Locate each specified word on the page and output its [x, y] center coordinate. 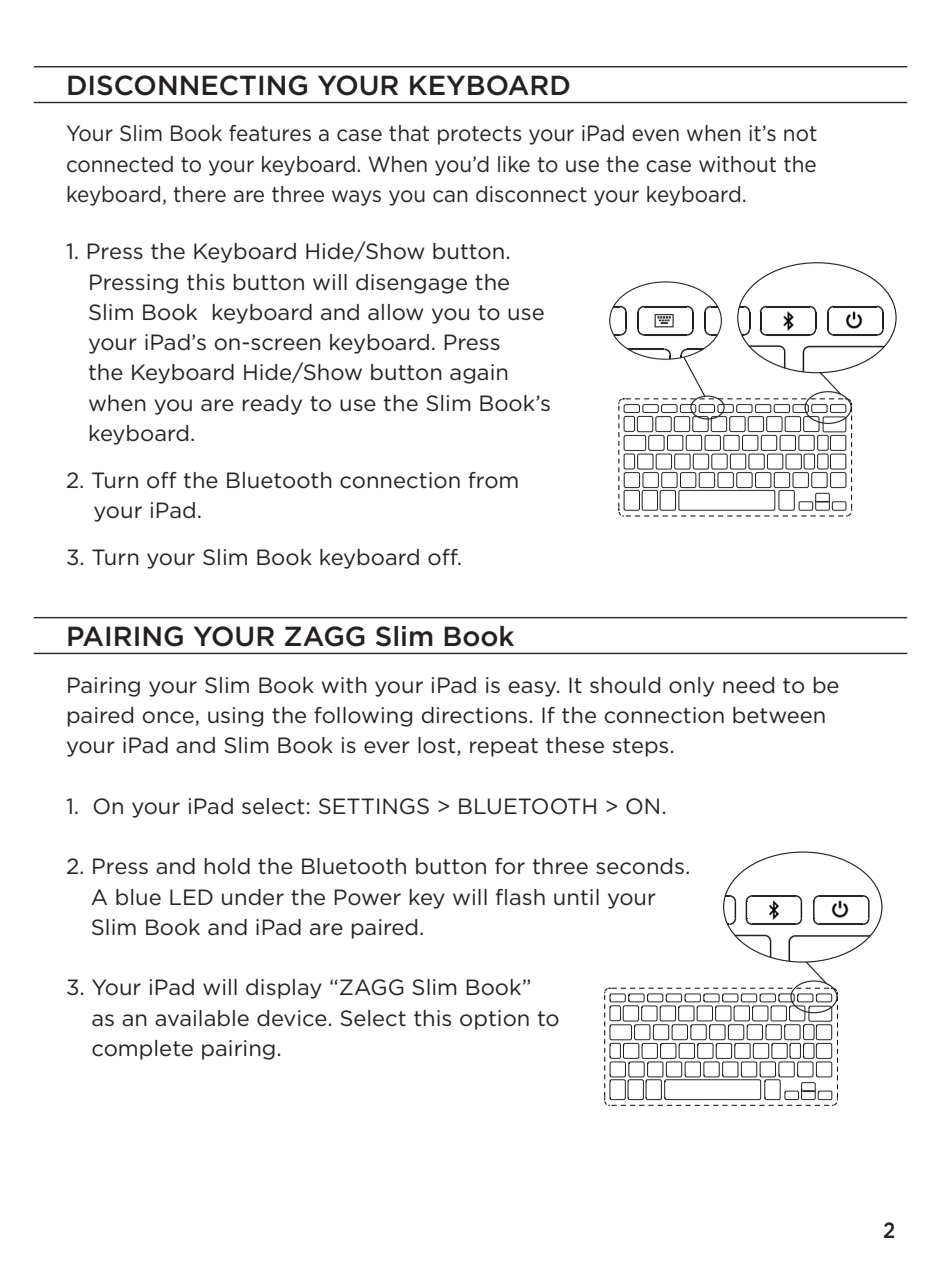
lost [438, 746]
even [655, 135]
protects [479, 135]
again [479, 374]
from [493, 480]
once [168, 717]
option [494, 1020]
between [779, 715]
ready [272, 405]
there [199, 194]
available [202, 1018]
